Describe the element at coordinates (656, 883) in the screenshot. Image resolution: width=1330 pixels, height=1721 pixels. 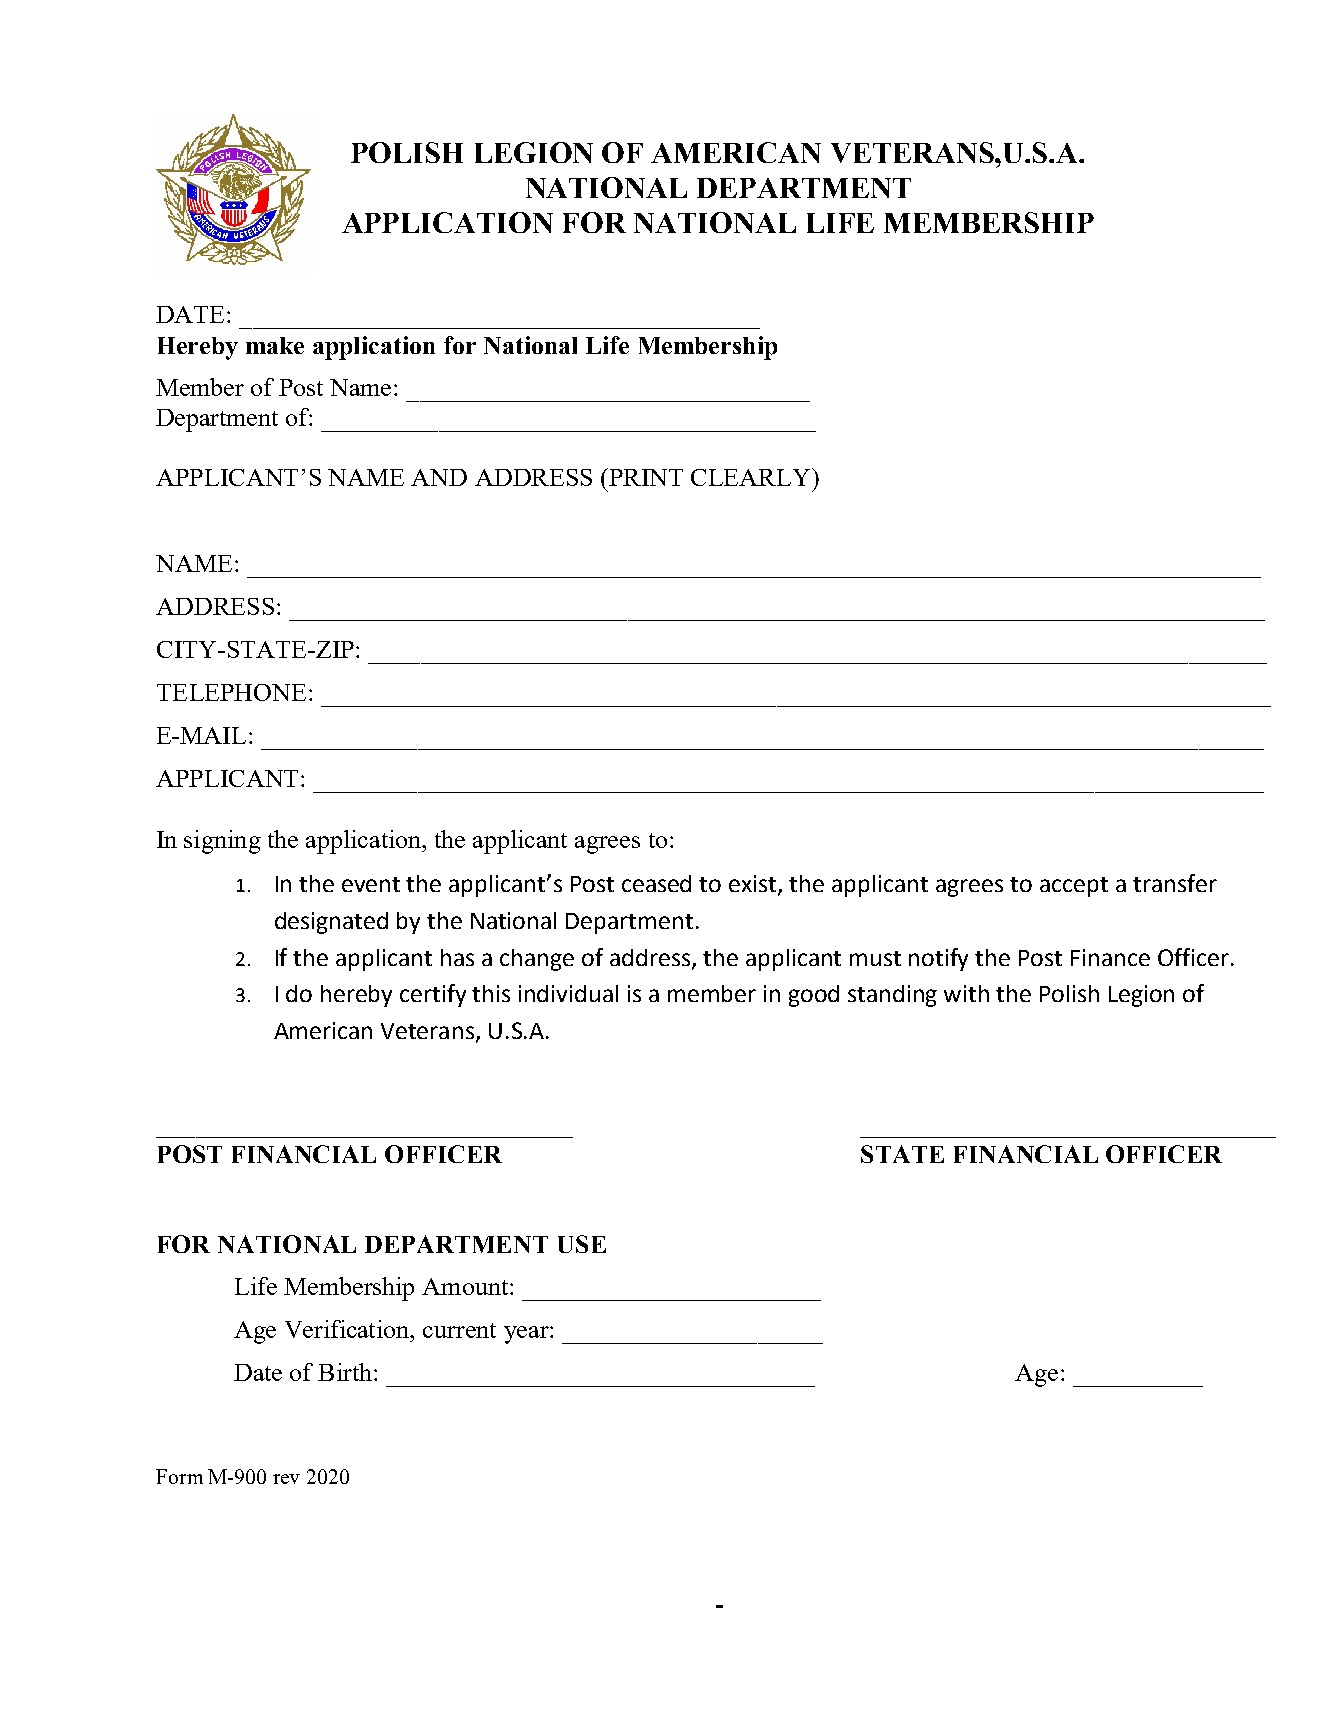
I see `ceased` at that location.
